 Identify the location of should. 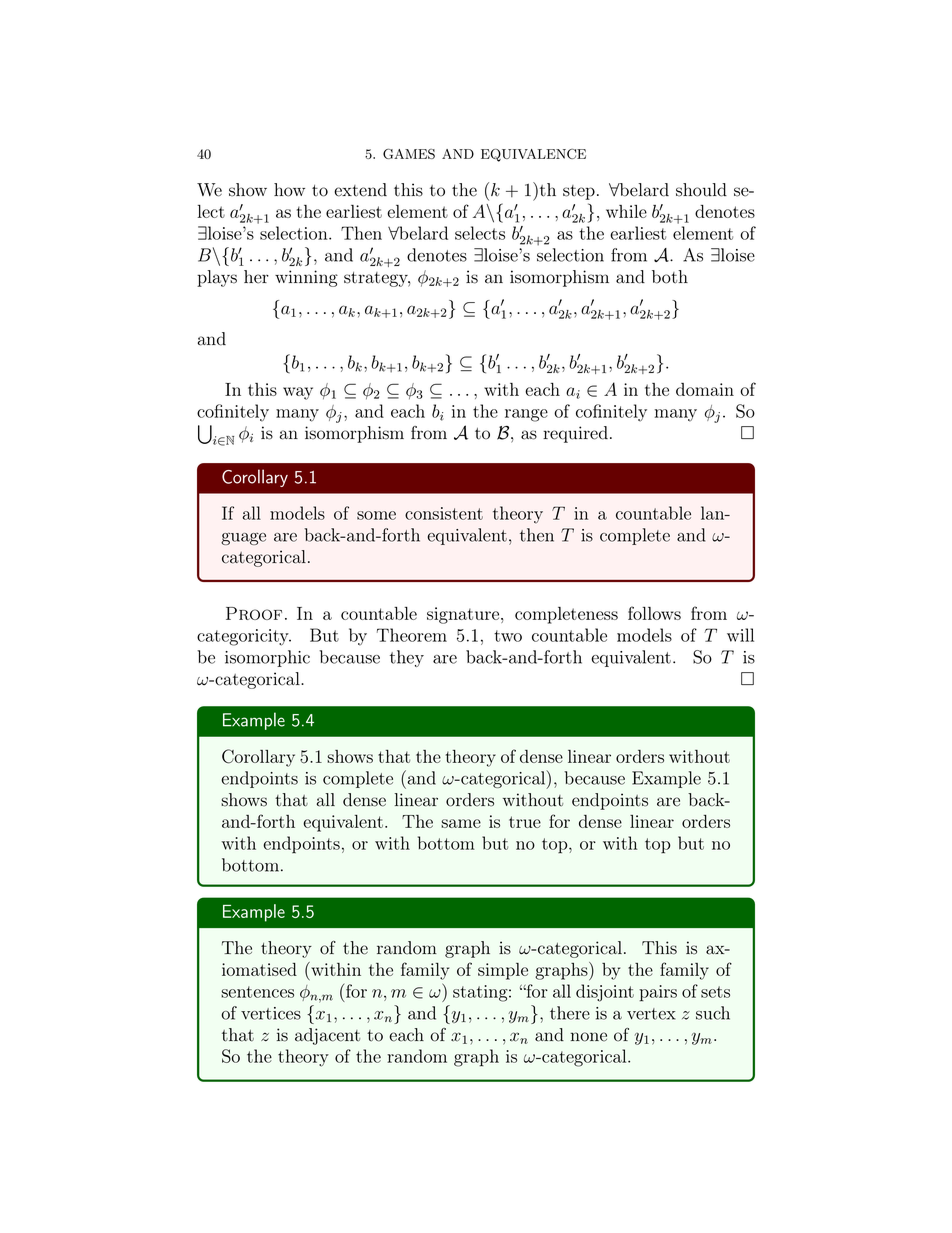
(701, 190).
